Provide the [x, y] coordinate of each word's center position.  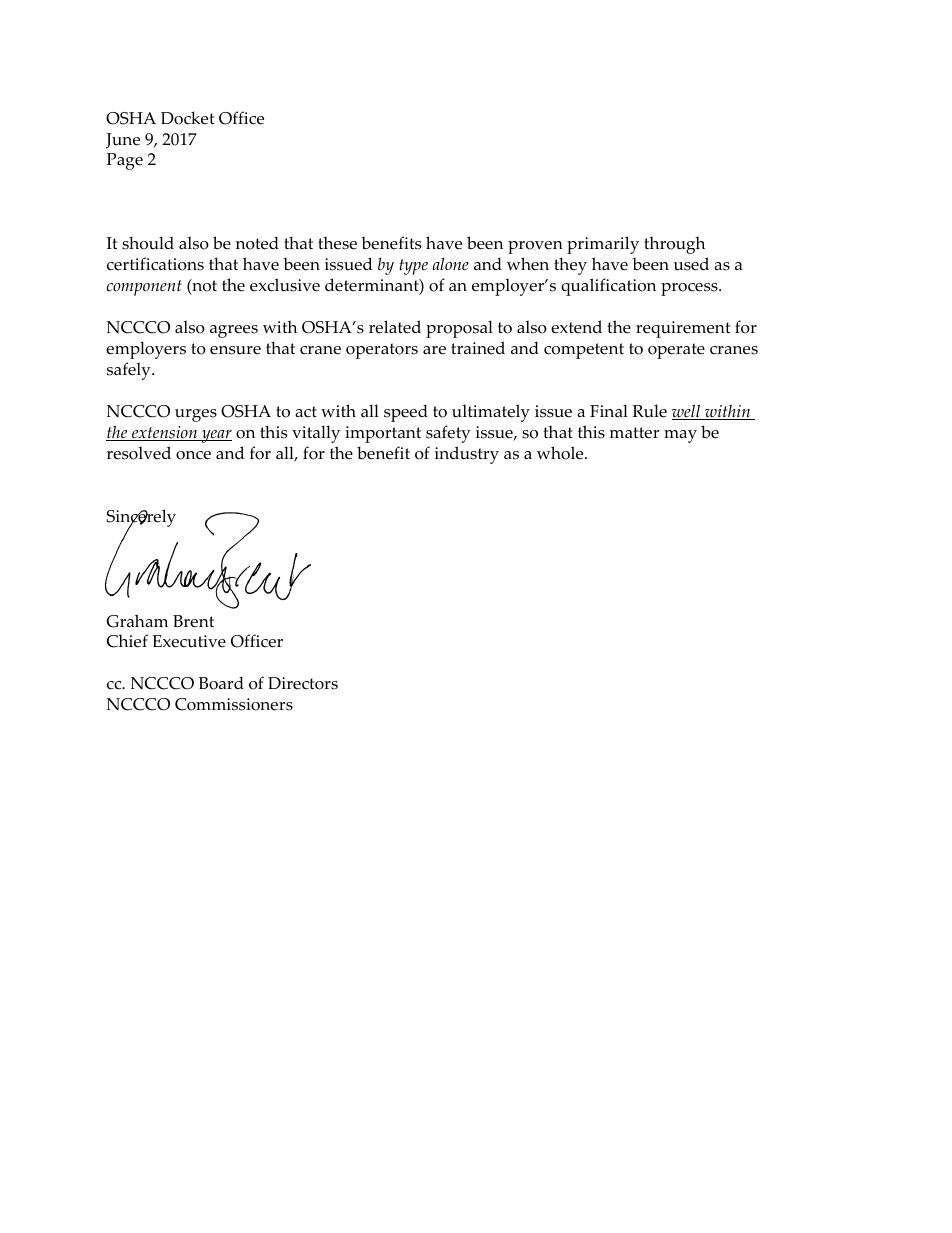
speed [406, 413]
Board [221, 683]
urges [196, 415]
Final [609, 410]
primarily [603, 245]
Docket [187, 118]
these [337, 243]
